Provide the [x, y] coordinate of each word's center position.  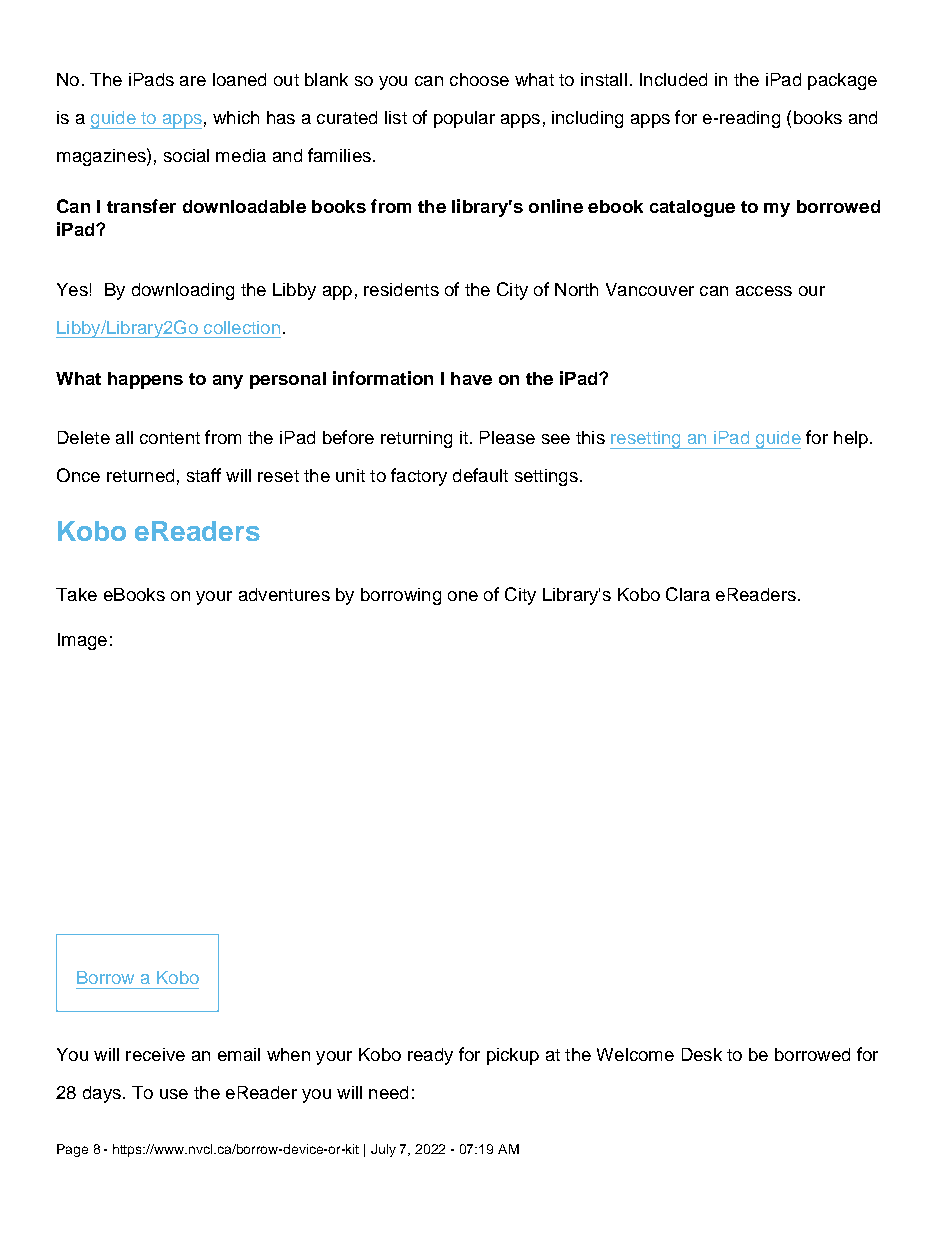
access [764, 291]
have [471, 378]
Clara [688, 594]
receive [155, 1054]
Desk [702, 1054]
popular [464, 119]
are [193, 81]
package [842, 81]
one [463, 596]
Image [82, 641]
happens [145, 380]
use [174, 1094]
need [388, 1092]
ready [430, 1056]
